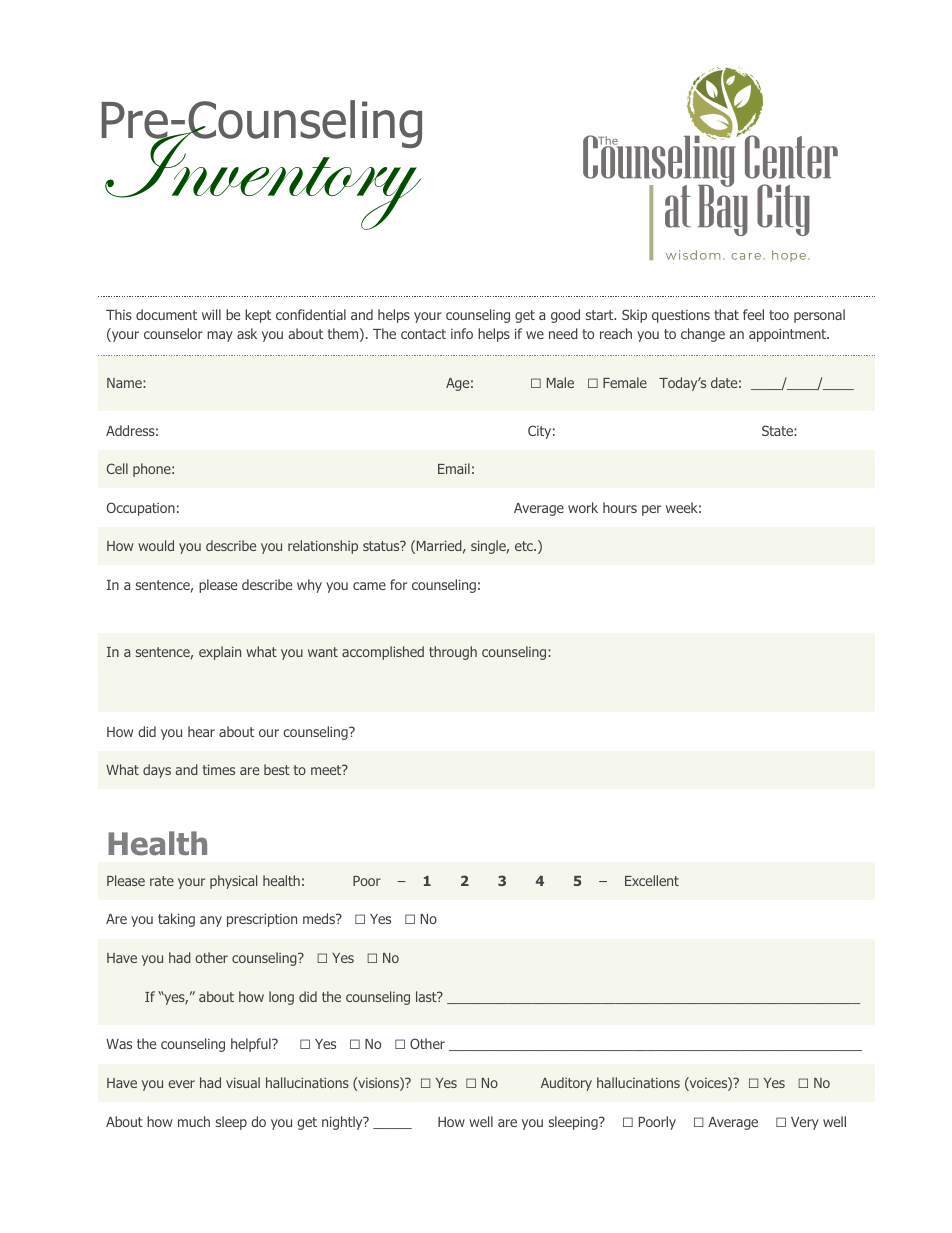  What do you see at coordinates (726, 314) in the screenshot?
I see `that` at bounding box center [726, 314].
